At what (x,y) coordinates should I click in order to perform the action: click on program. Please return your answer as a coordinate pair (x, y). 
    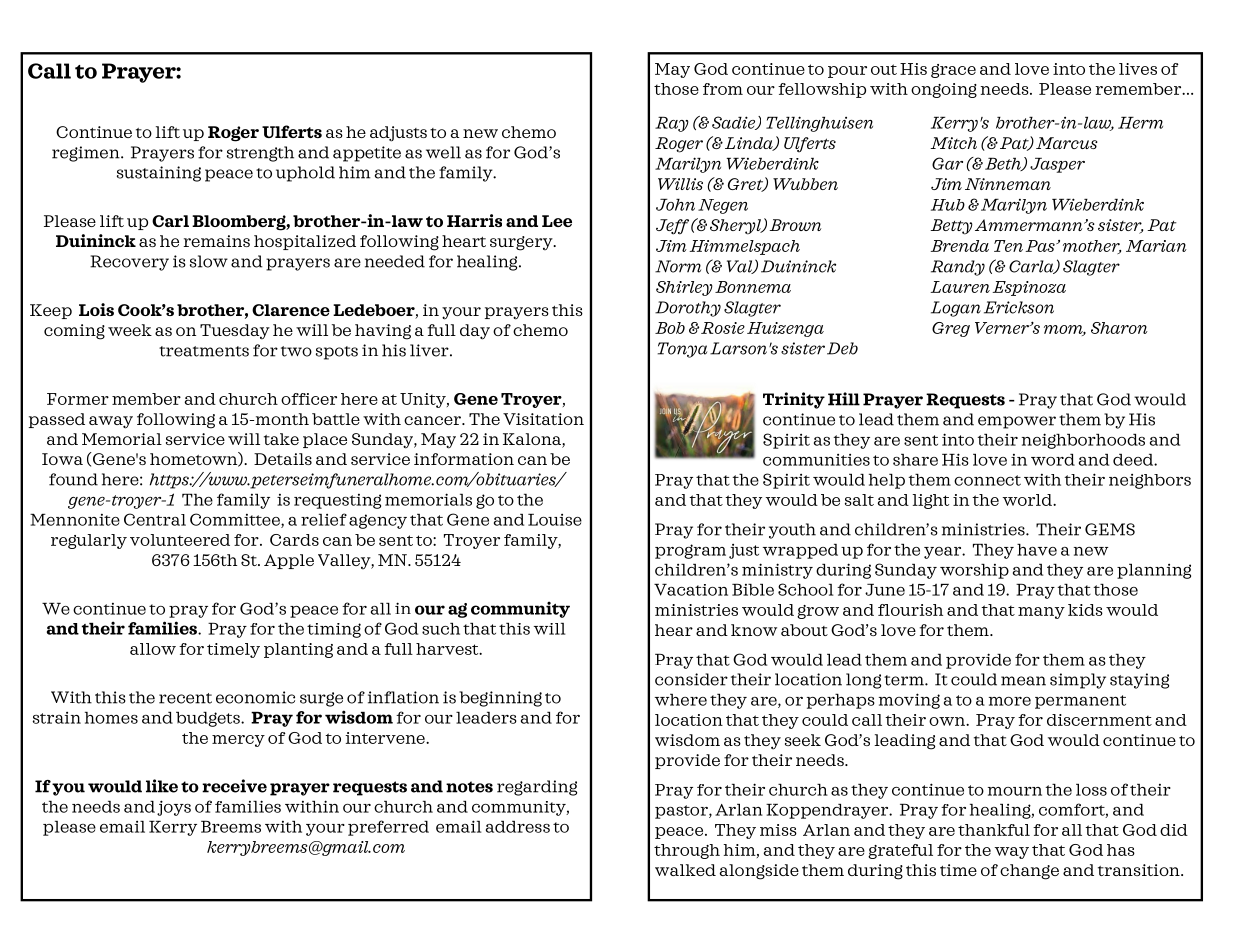
    Looking at the image, I should click on (690, 551).
